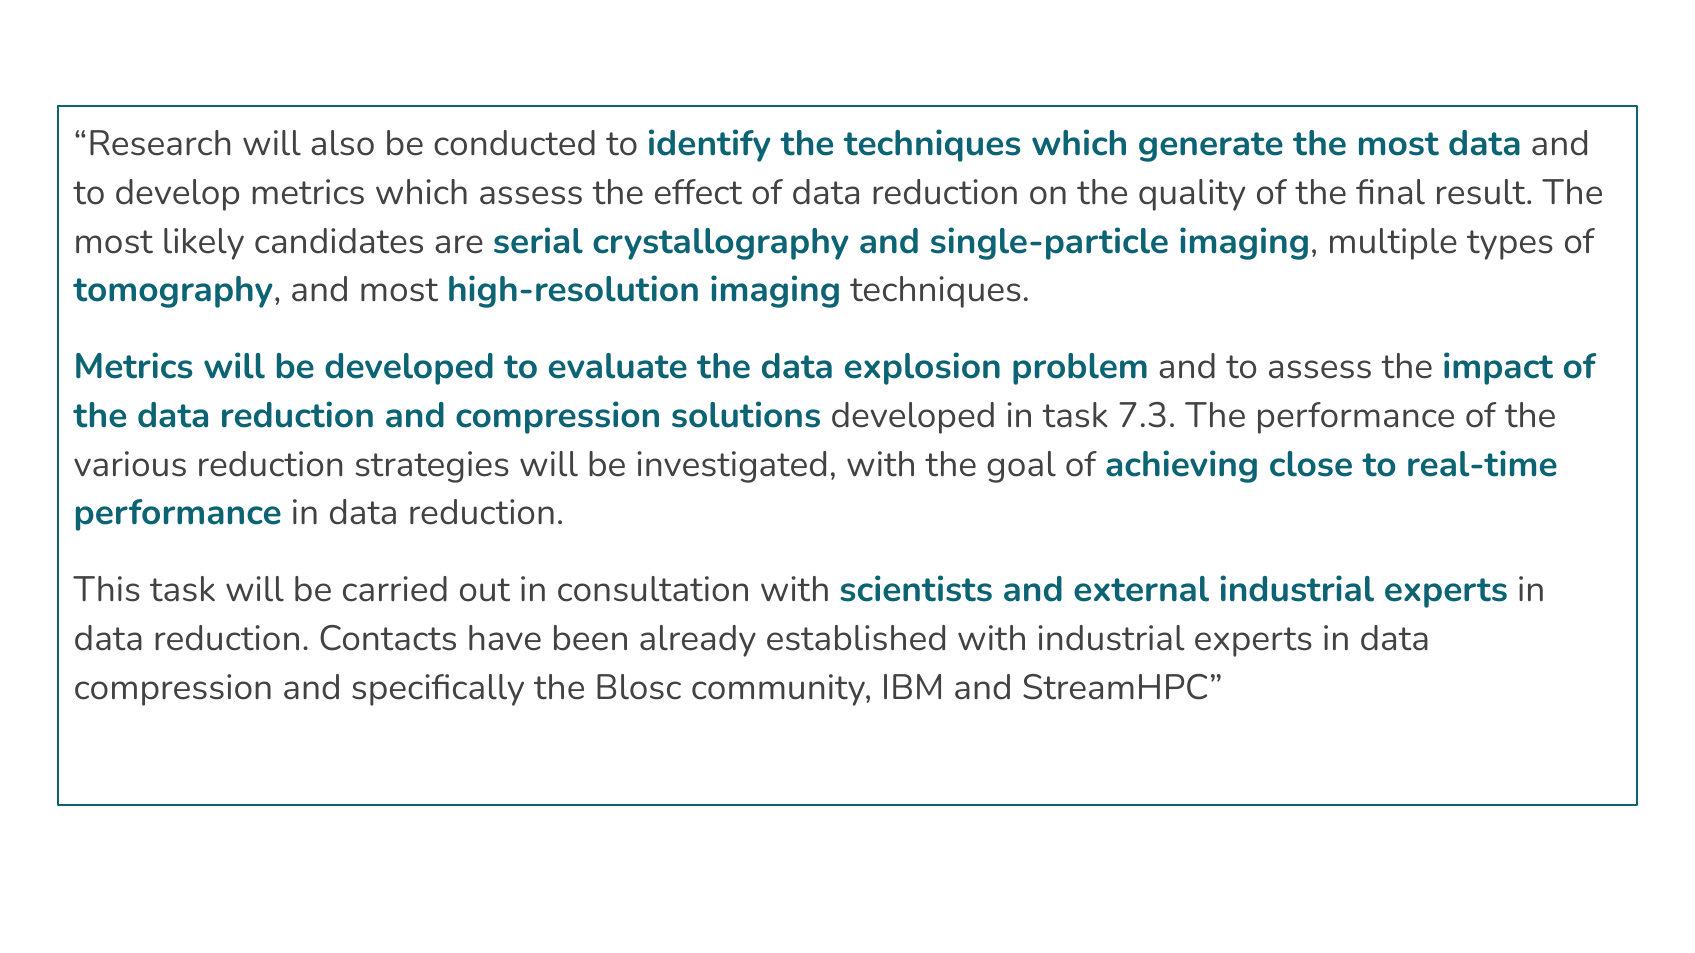 The width and height of the screenshot is (1695, 953). What do you see at coordinates (1311, 464) in the screenshot?
I see `close` at bounding box center [1311, 464].
